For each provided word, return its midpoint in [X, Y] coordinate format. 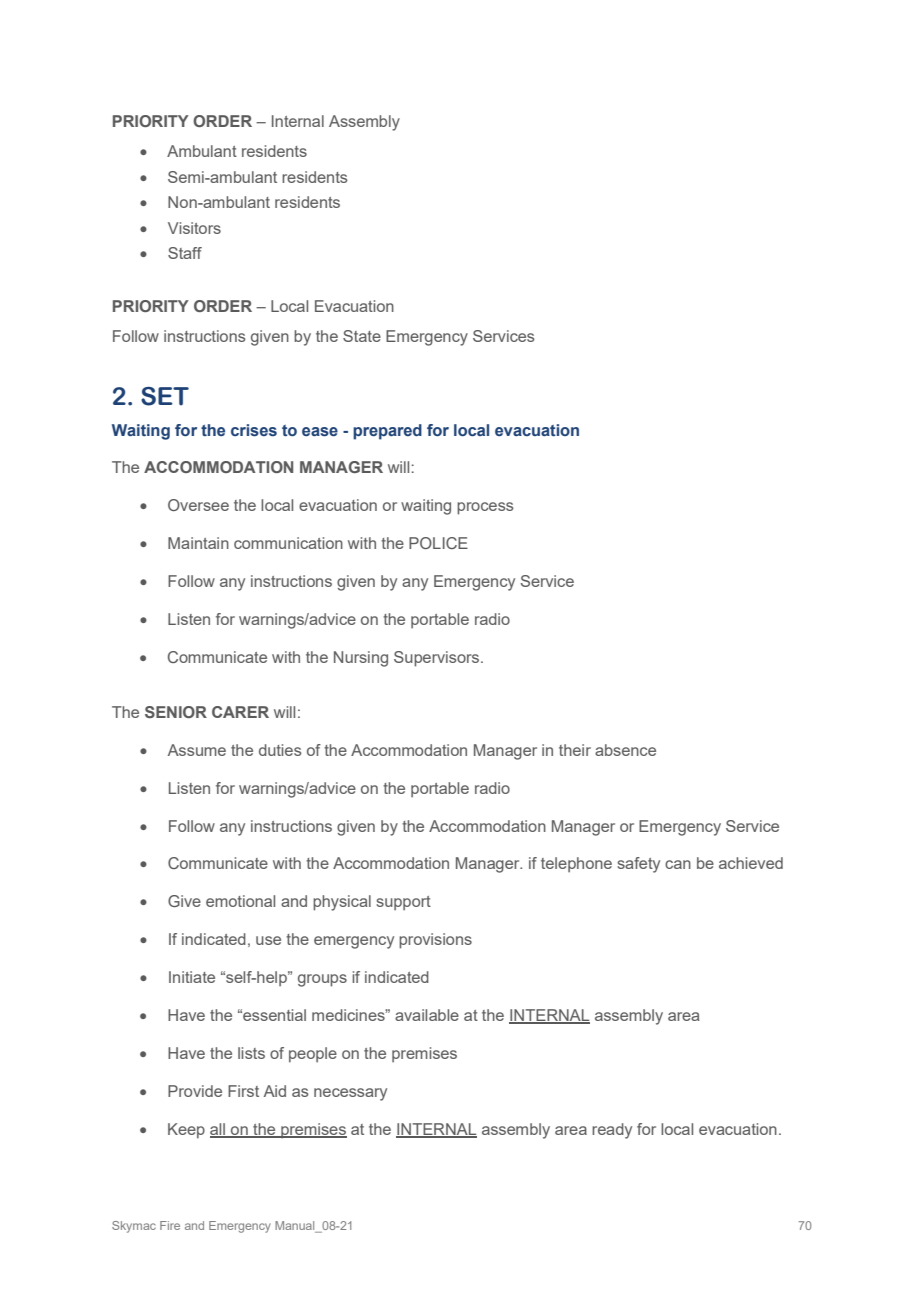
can [678, 864]
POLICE [438, 543]
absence [625, 750]
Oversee [198, 505]
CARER [240, 712]
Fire [170, 1225]
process [485, 508]
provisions [435, 941]
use [268, 940]
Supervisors [438, 659]
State [362, 336]
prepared [387, 432]
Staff [185, 253]
